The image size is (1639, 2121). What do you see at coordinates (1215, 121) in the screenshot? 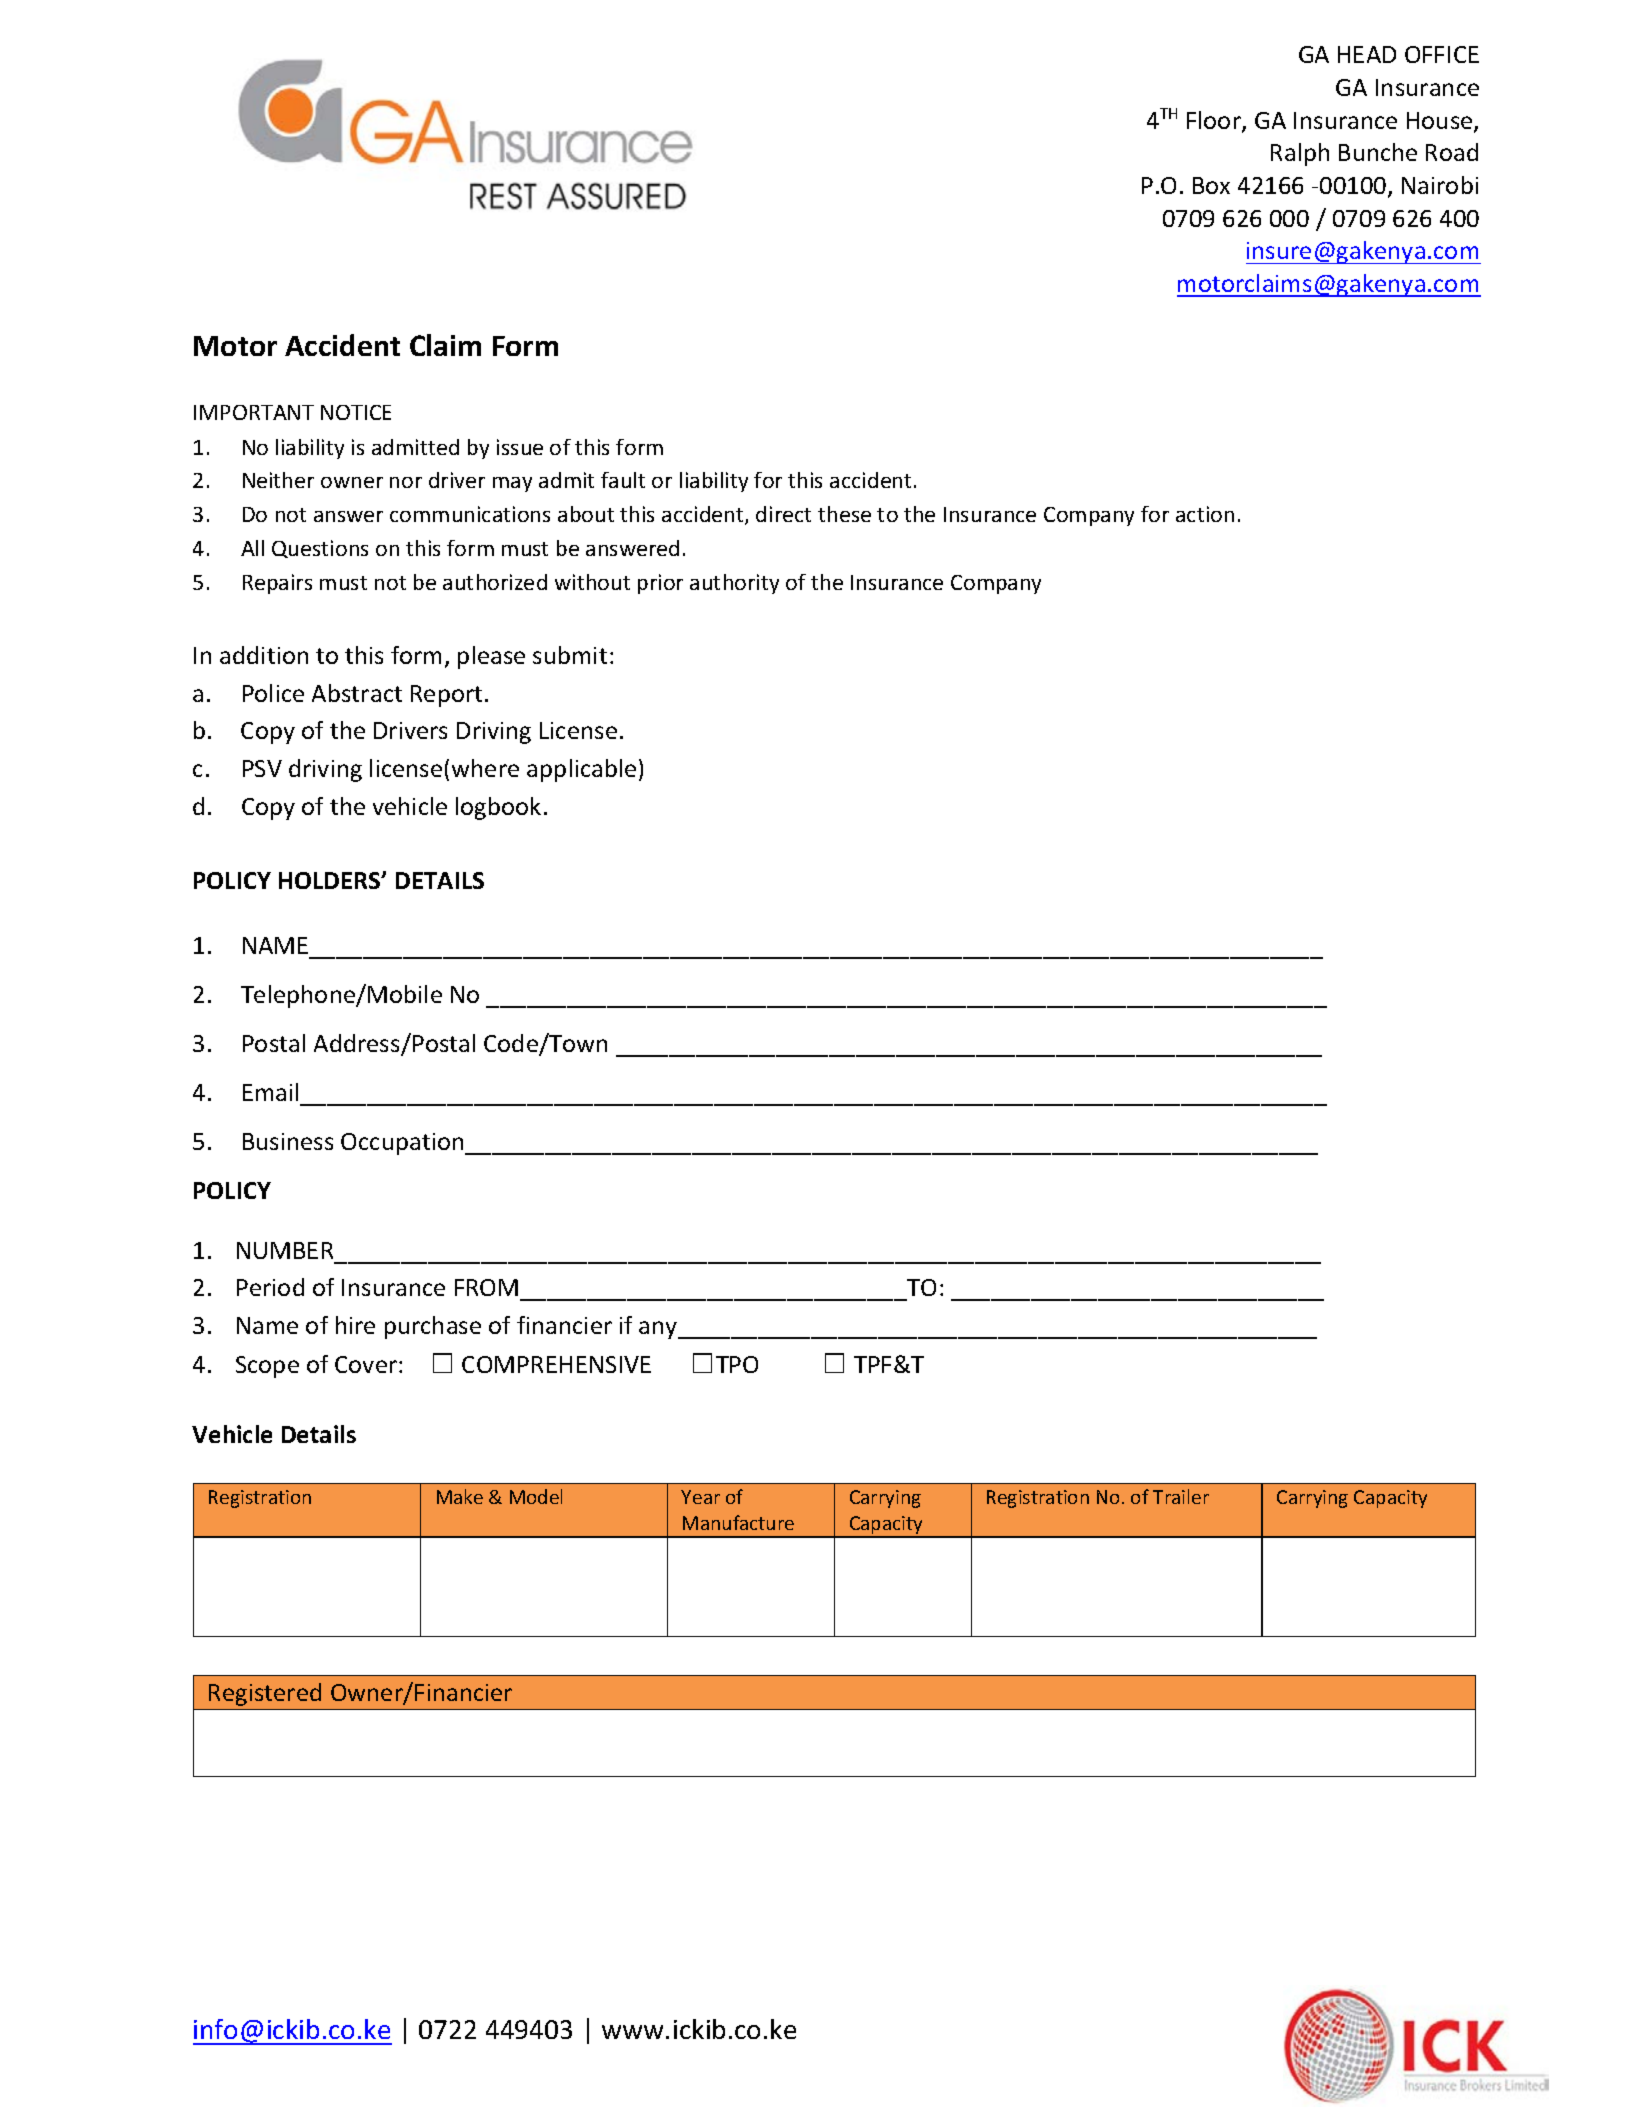
I see `Floor` at bounding box center [1215, 121].
